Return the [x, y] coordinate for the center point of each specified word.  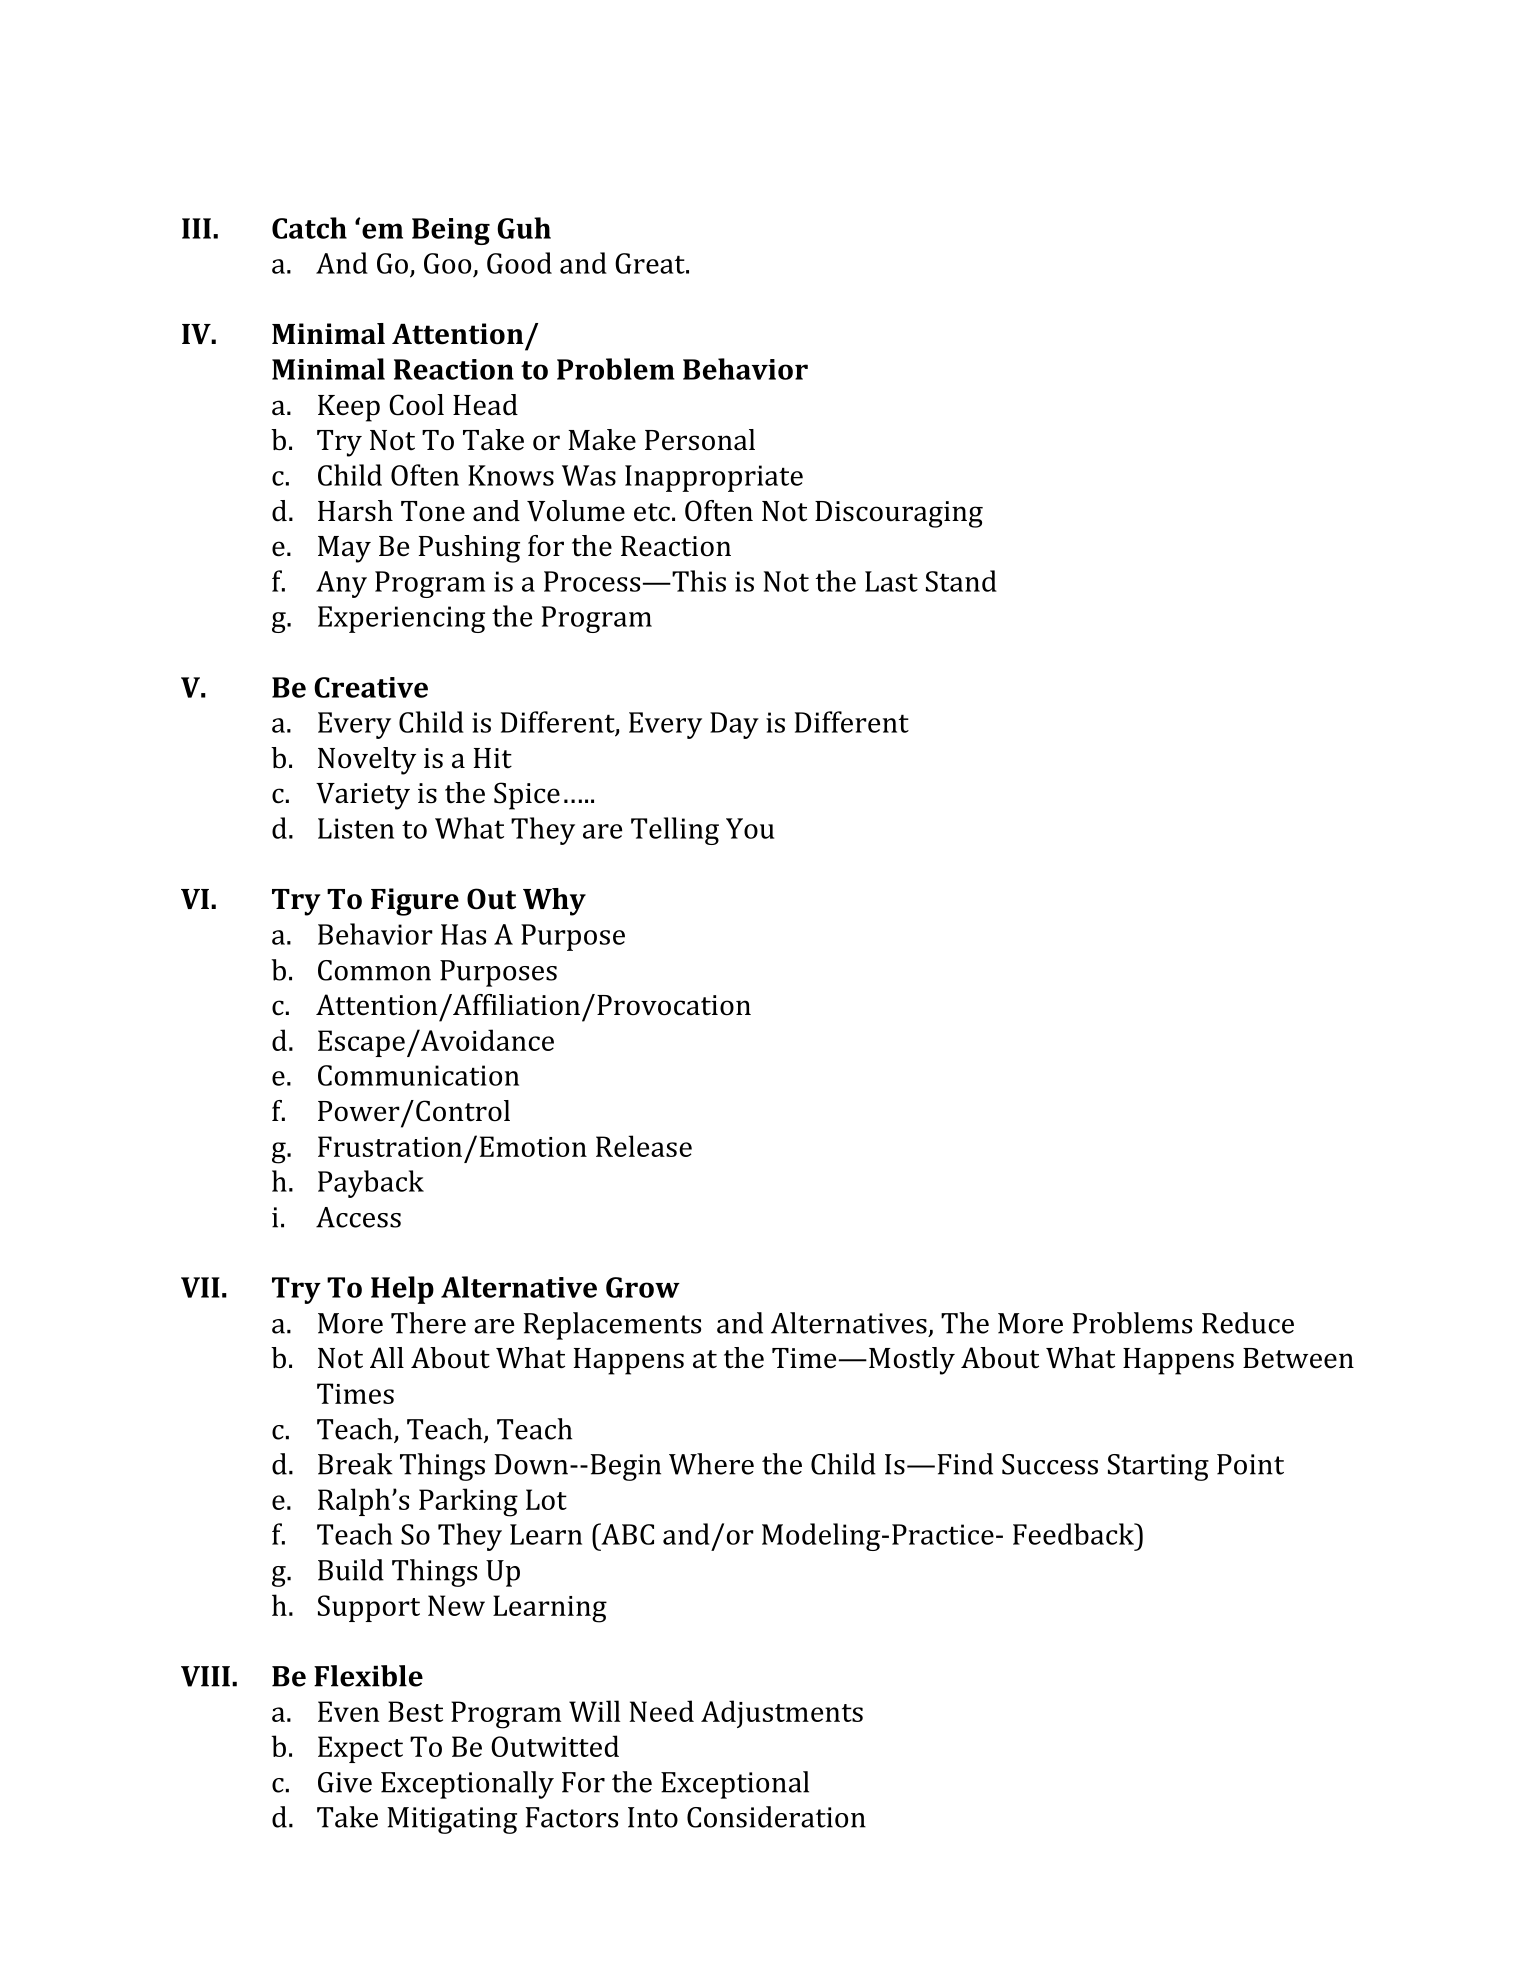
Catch [309, 228]
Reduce [1248, 1323]
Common [374, 970]
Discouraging [899, 514]
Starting [1158, 1467]
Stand [961, 581]
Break [355, 1464]
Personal [700, 440]
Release [644, 1146]
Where [711, 1464]
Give [345, 1782]
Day [734, 725]
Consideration [776, 1817]
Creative [371, 687]
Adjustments [782, 1714]
